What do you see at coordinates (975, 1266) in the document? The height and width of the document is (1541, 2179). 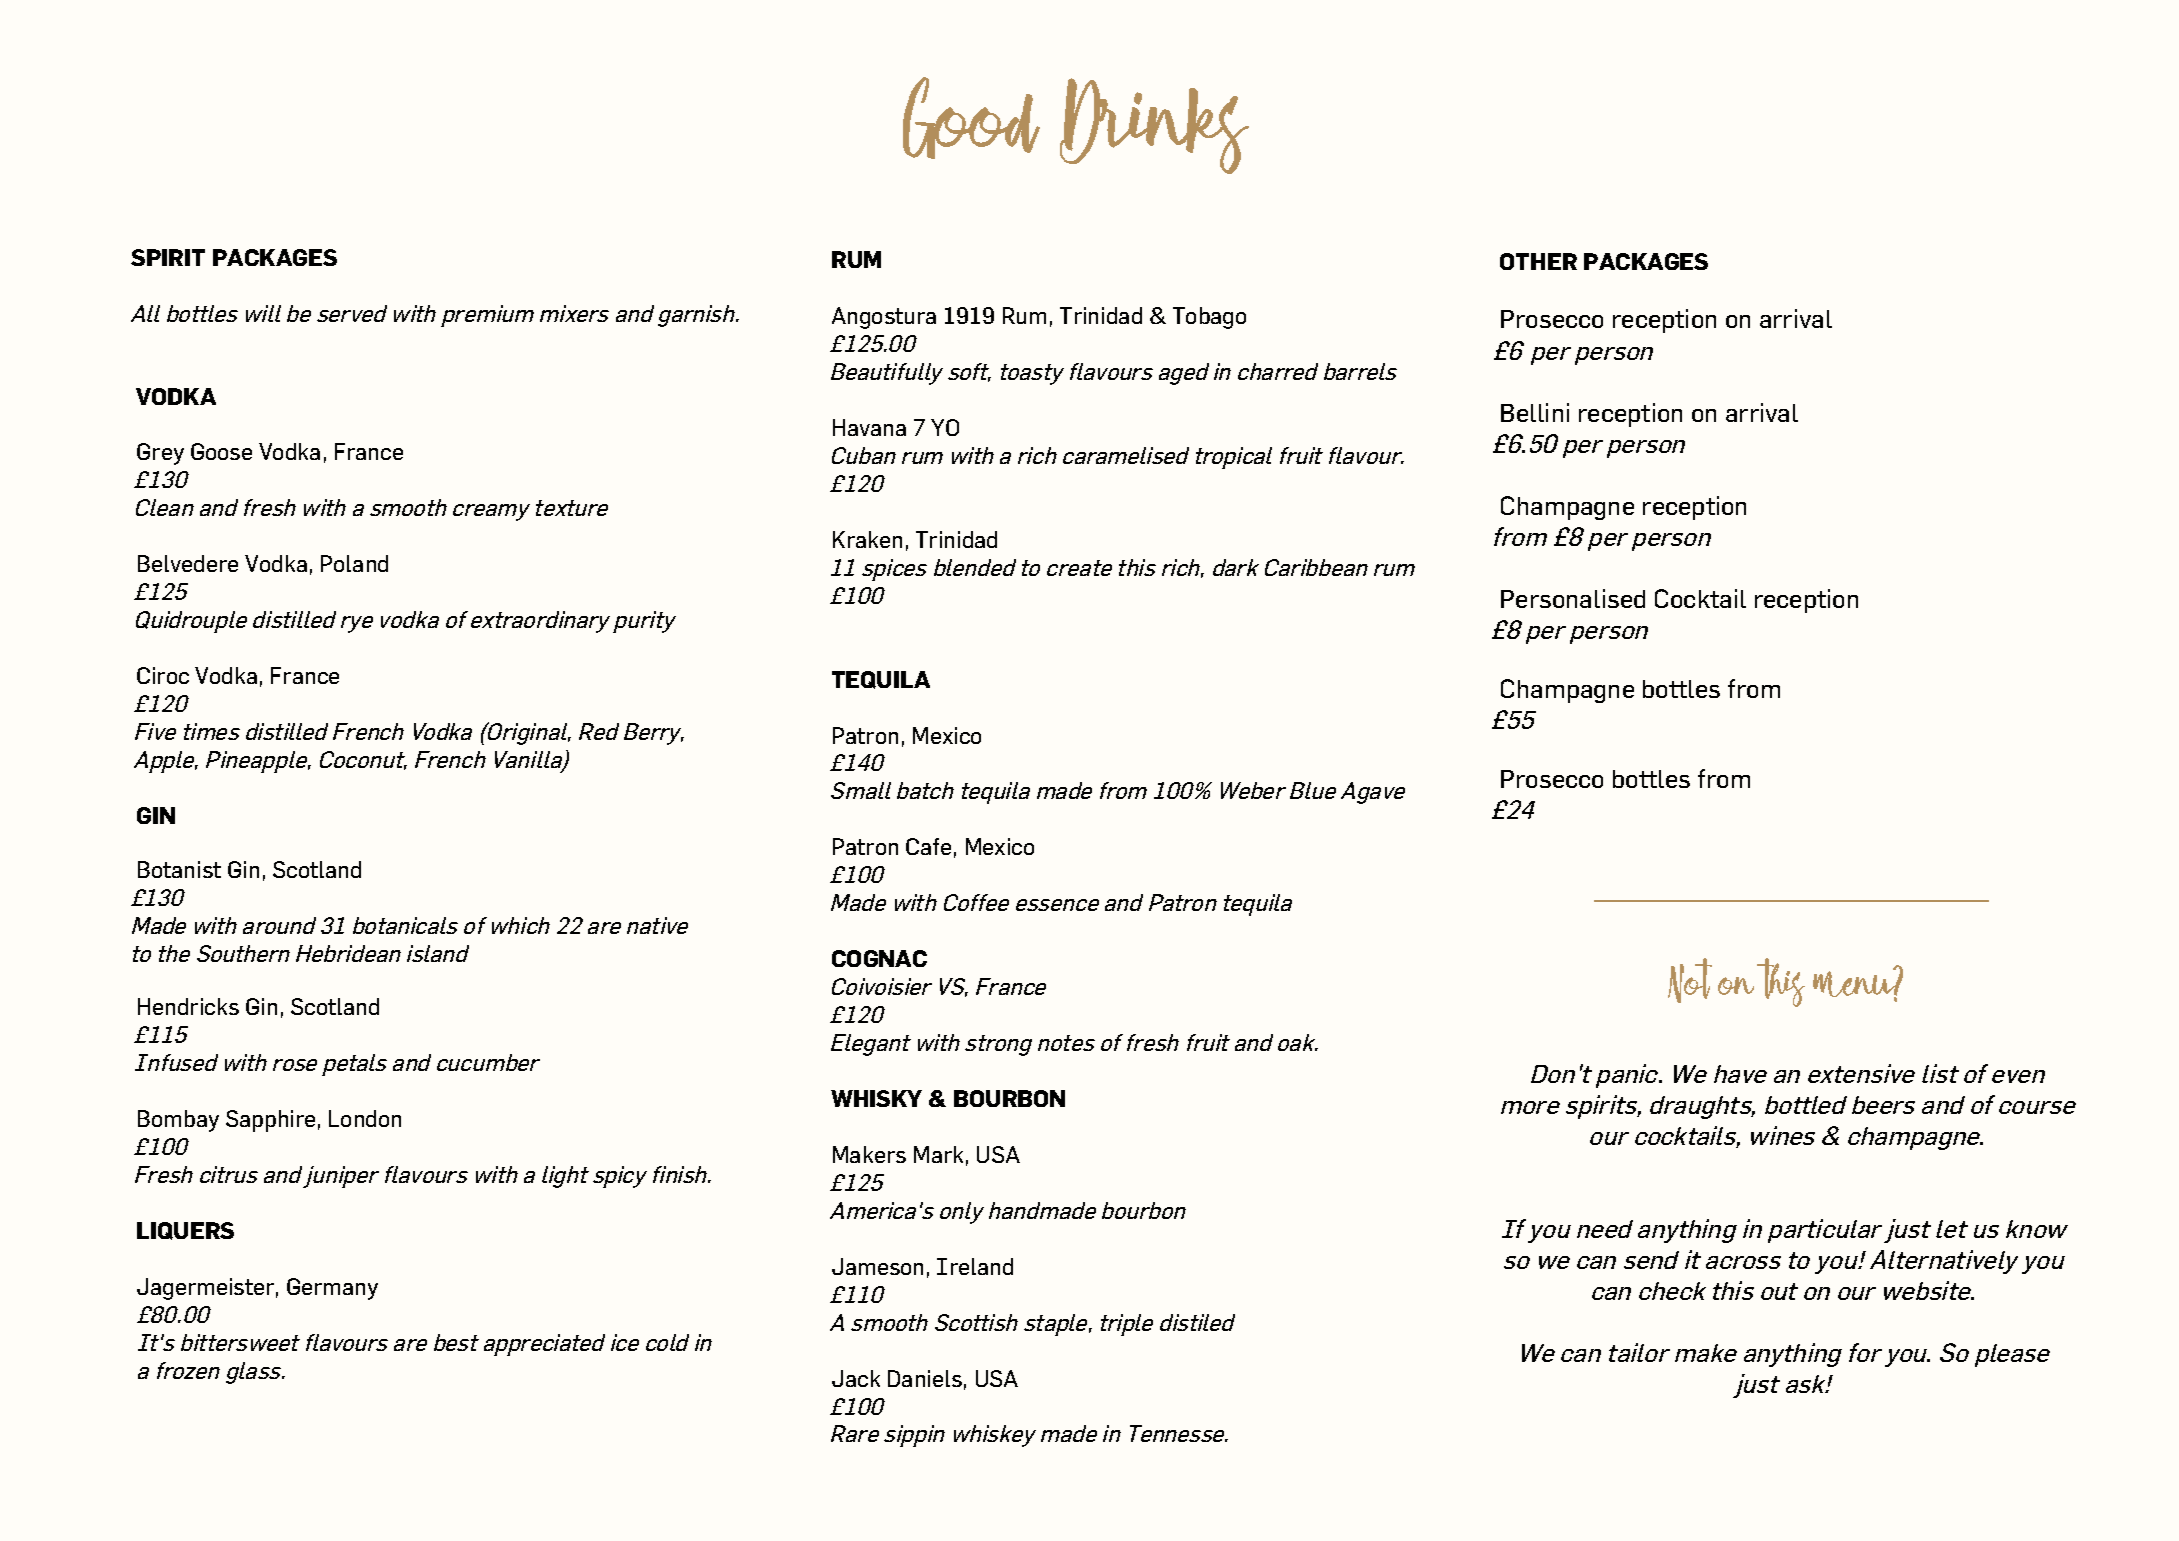 I see `Ireland` at bounding box center [975, 1266].
